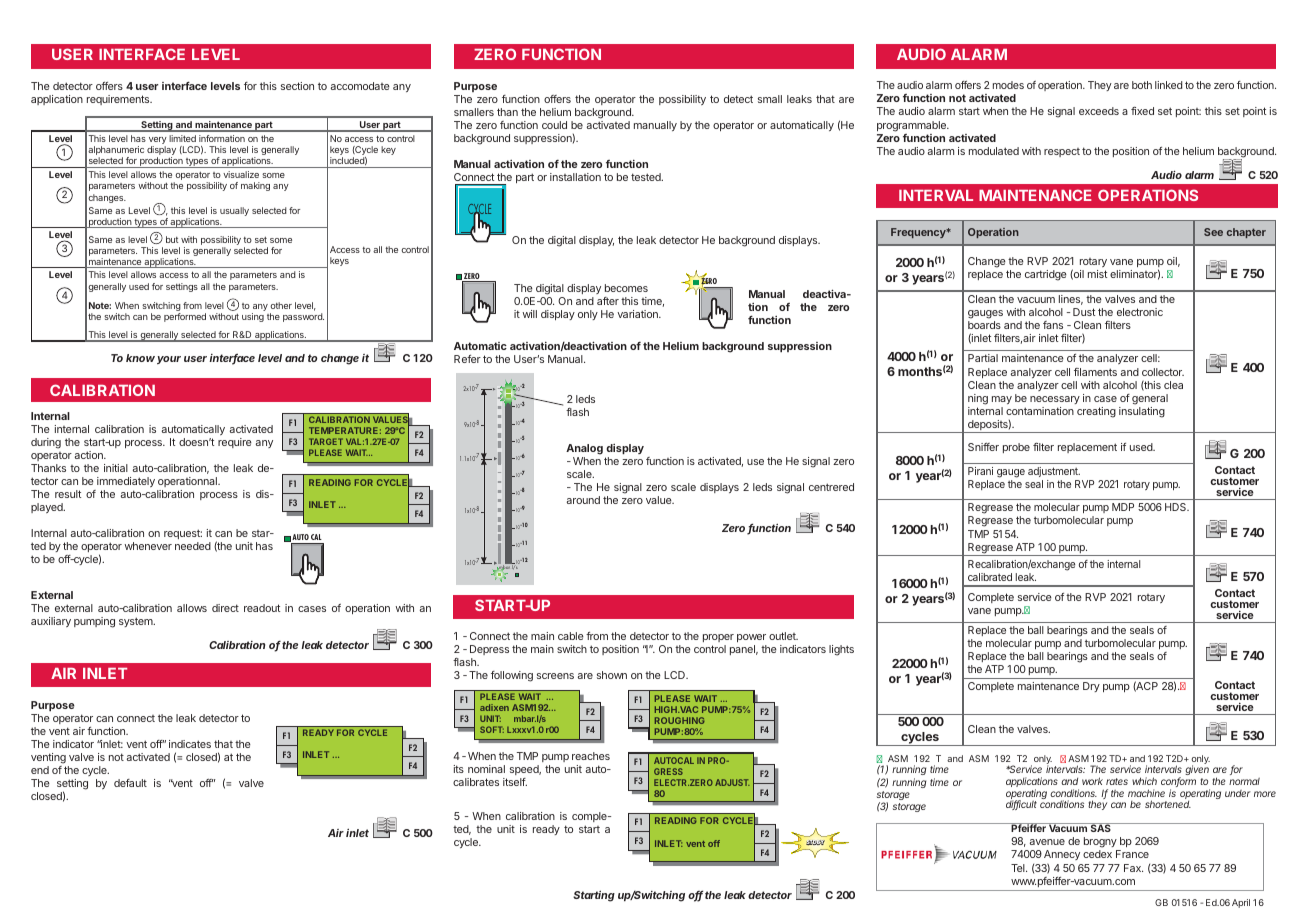 The height and width of the screenshot is (924, 1308). What do you see at coordinates (718, 638) in the screenshot?
I see `proper` at bounding box center [718, 638].
